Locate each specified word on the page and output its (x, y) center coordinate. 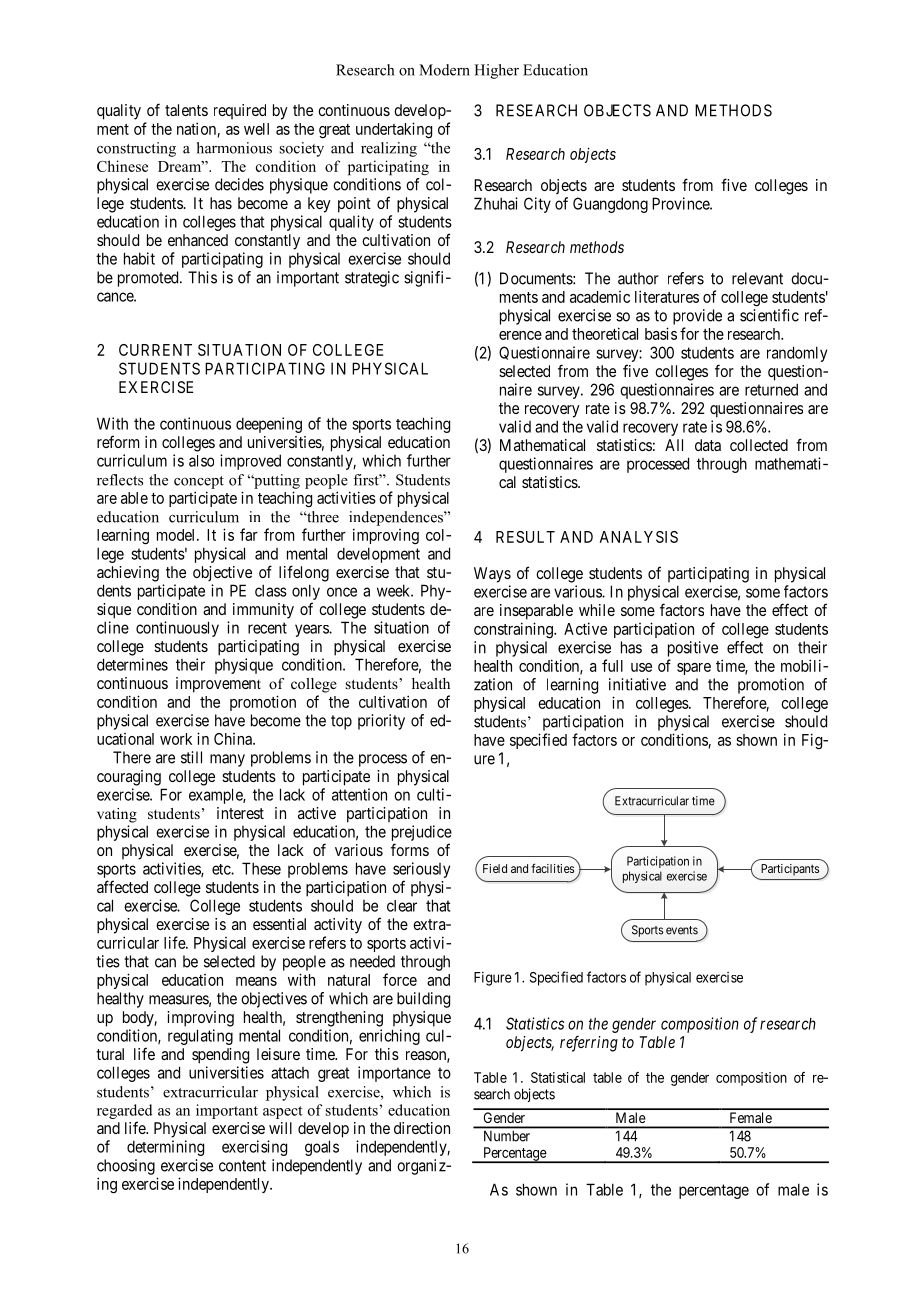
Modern (444, 70)
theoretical (605, 333)
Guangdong (610, 205)
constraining (514, 630)
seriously (421, 871)
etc (222, 869)
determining (165, 1148)
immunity (263, 611)
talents (186, 110)
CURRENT (155, 350)
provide (697, 317)
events (682, 930)
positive (693, 649)
